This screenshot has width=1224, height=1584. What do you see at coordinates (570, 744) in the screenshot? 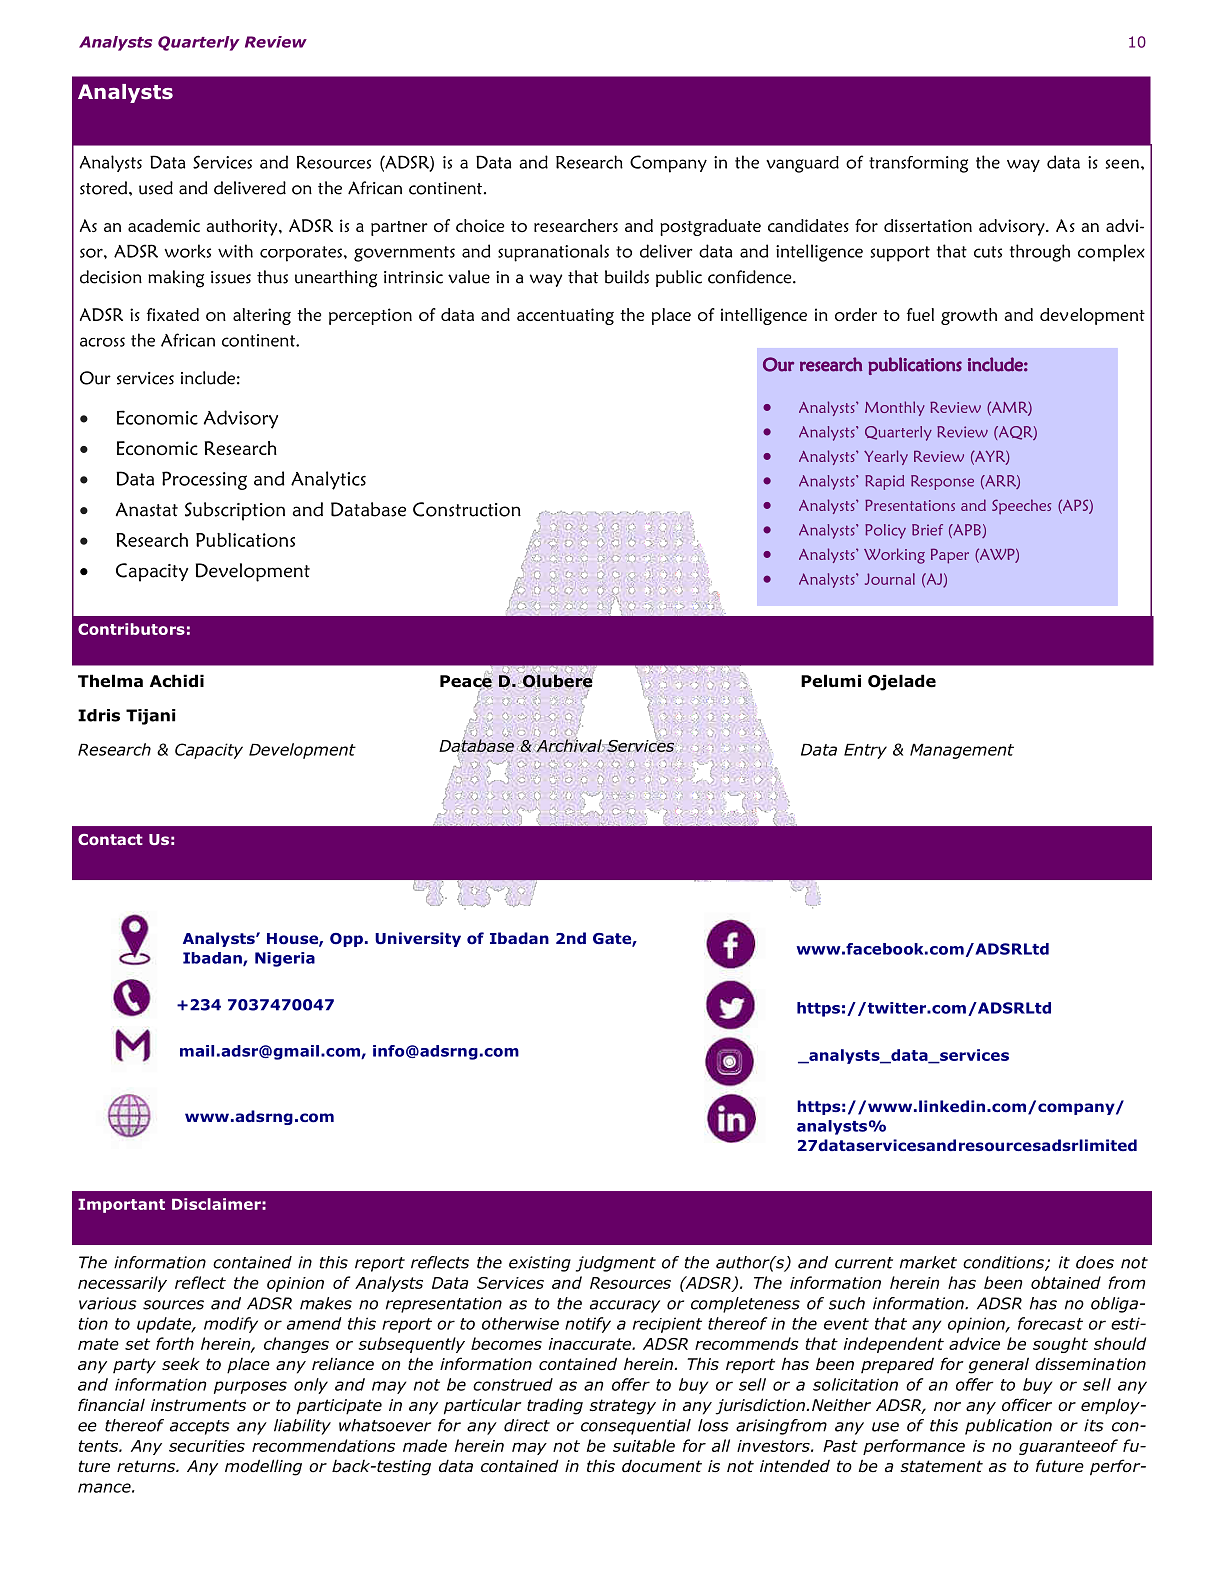
I see `Archival` at bounding box center [570, 744].
